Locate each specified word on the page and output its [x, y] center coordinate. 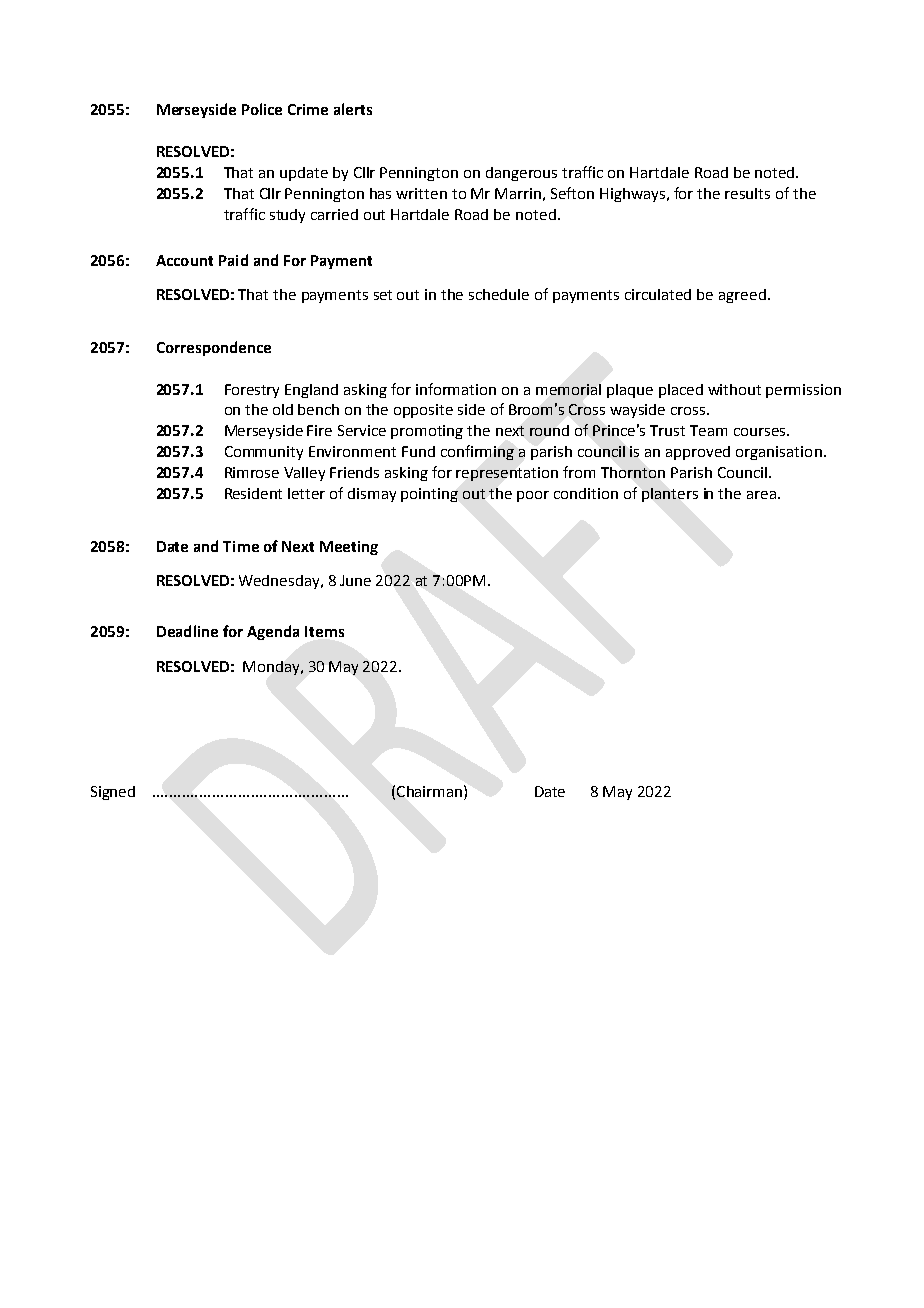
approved [698, 453]
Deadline [187, 631]
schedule [499, 294]
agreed [742, 296]
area [761, 495]
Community [264, 453]
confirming [477, 452]
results [747, 193]
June [355, 580]
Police [262, 109]
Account [184, 260]
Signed [113, 793]
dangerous [521, 174]
